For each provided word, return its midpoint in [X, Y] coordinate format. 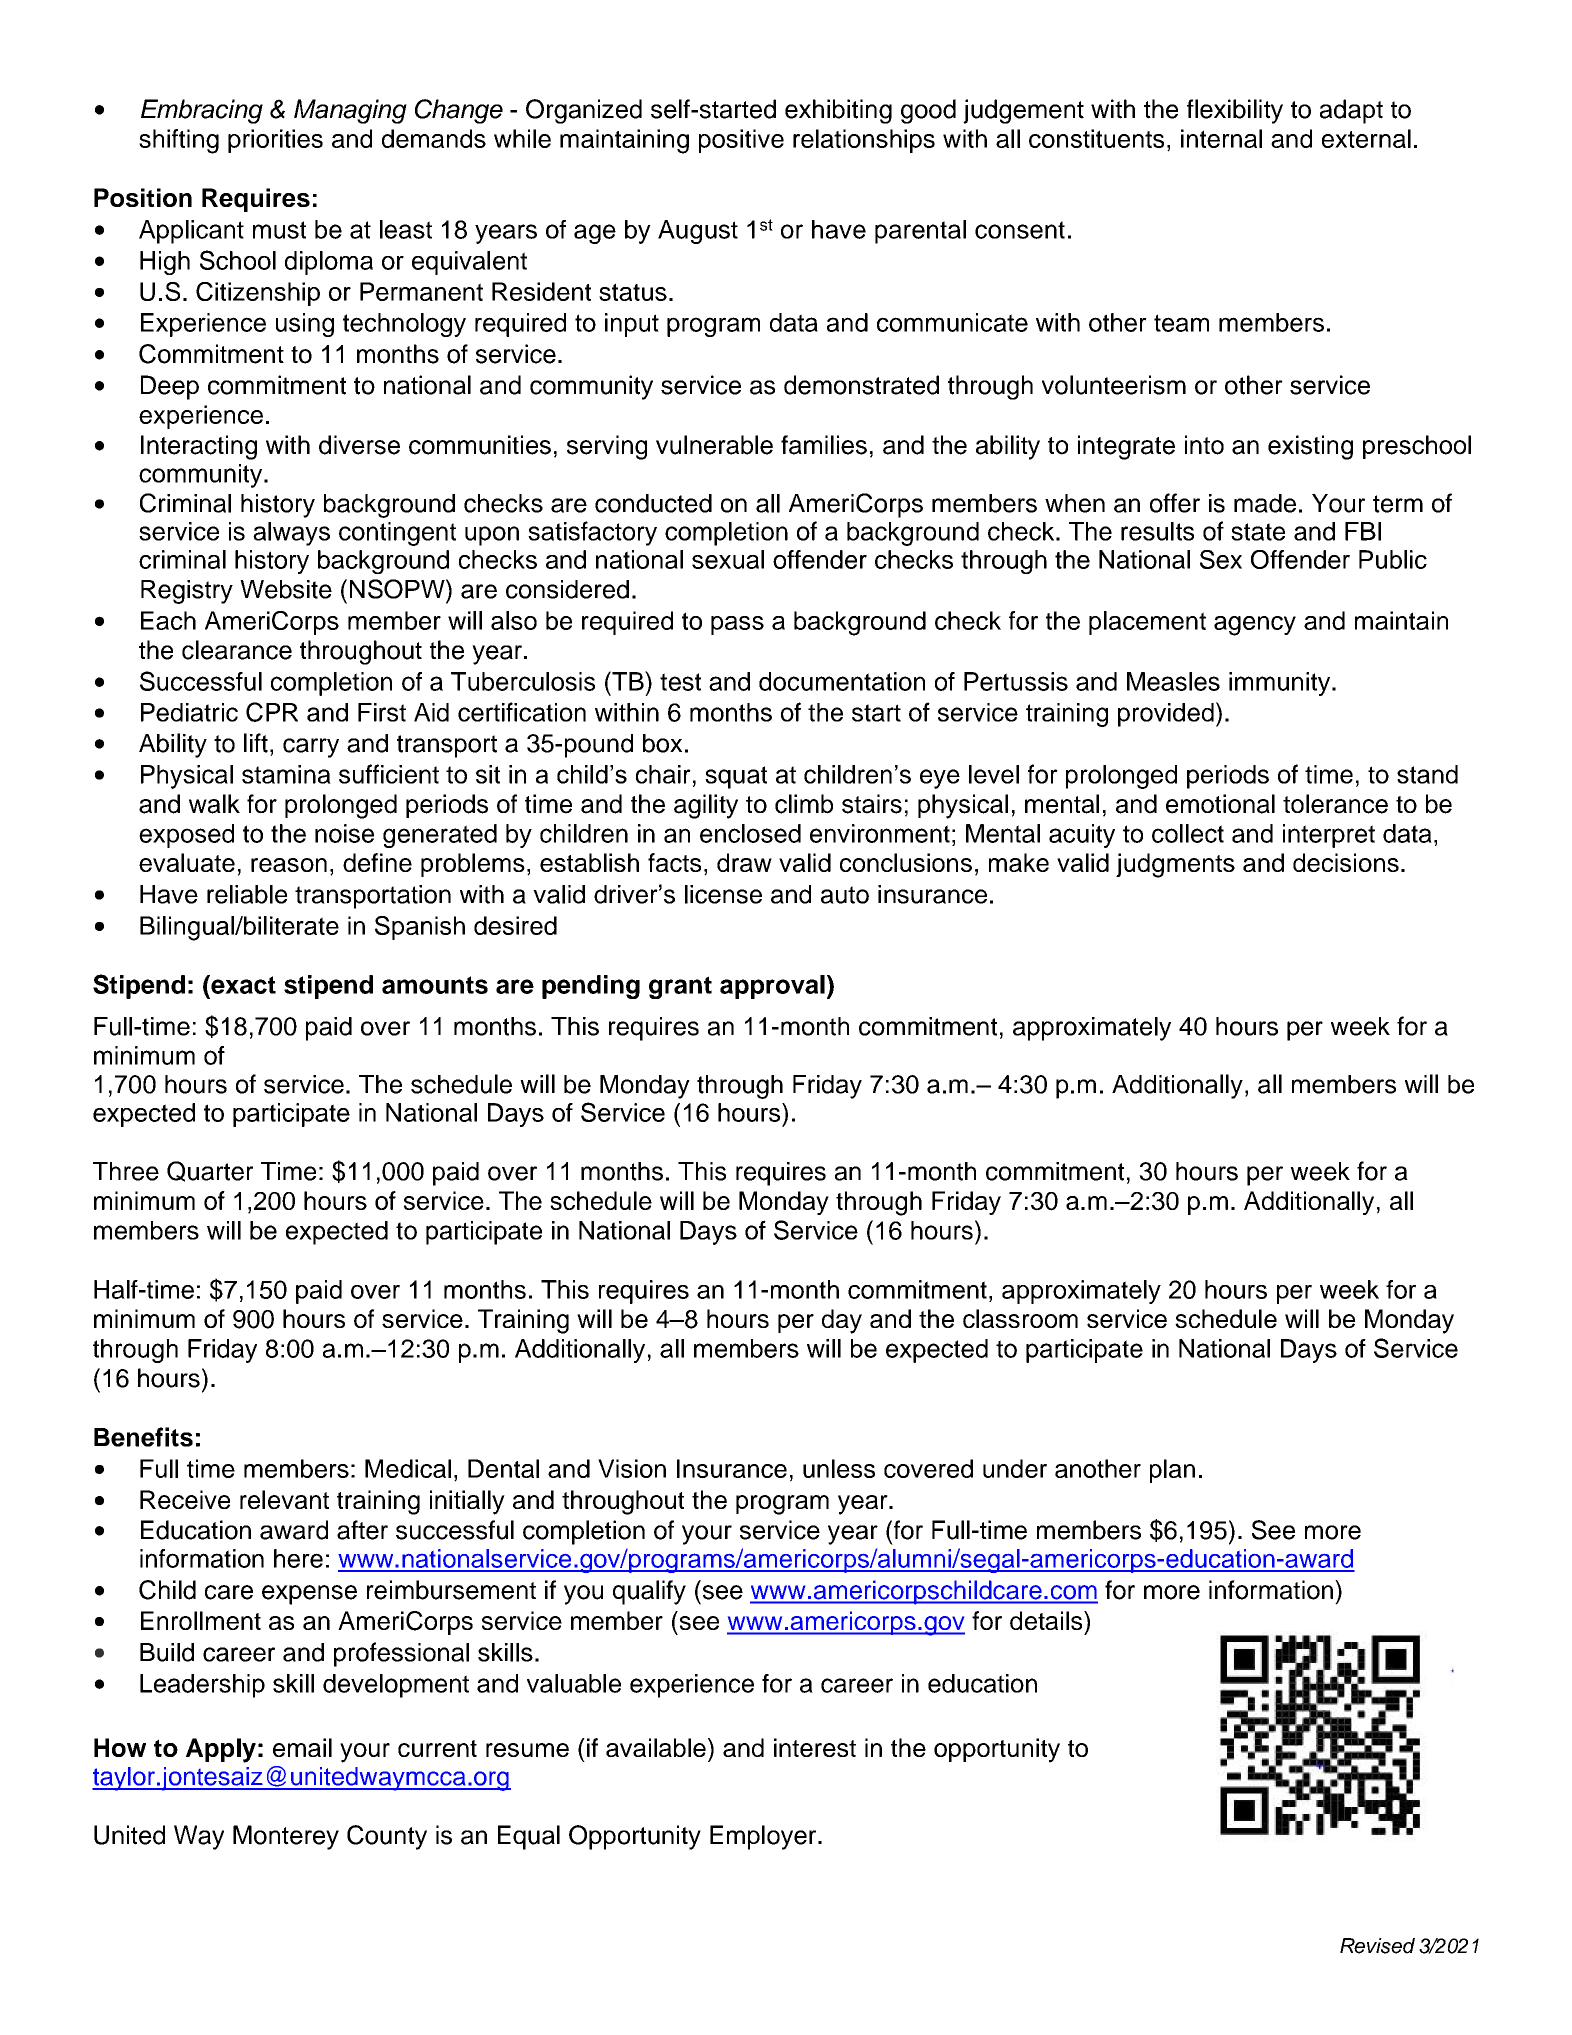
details [1047, 1620]
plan [1172, 1471]
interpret [1329, 836]
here [298, 1558]
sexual [728, 559]
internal [1221, 138]
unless [839, 1468]
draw [744, 862]
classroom [1020, 1318]
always [291, 534]
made [1265, 503]
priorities [275, 141]
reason [289, 865]
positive [741, 141]
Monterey [286, 1837]
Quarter [210, 1171]
